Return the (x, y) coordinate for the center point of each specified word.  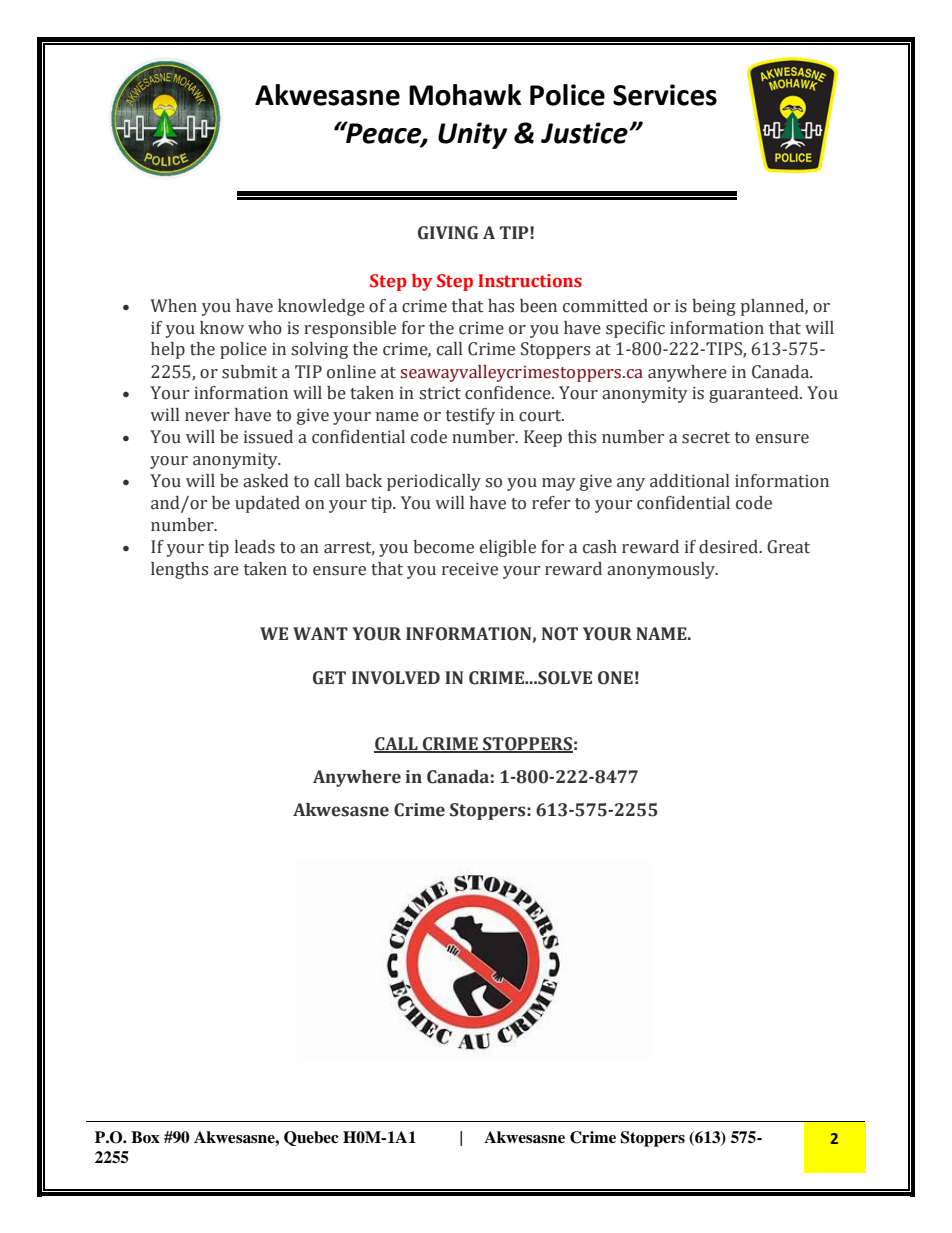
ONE (615, 678)
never (207, 417)
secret (706, 438)
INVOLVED (396, 678)
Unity (473, 135)
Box (145, 1137)
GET (329, 678)
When (173, 306)
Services (665, 95)
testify (470, 416)
